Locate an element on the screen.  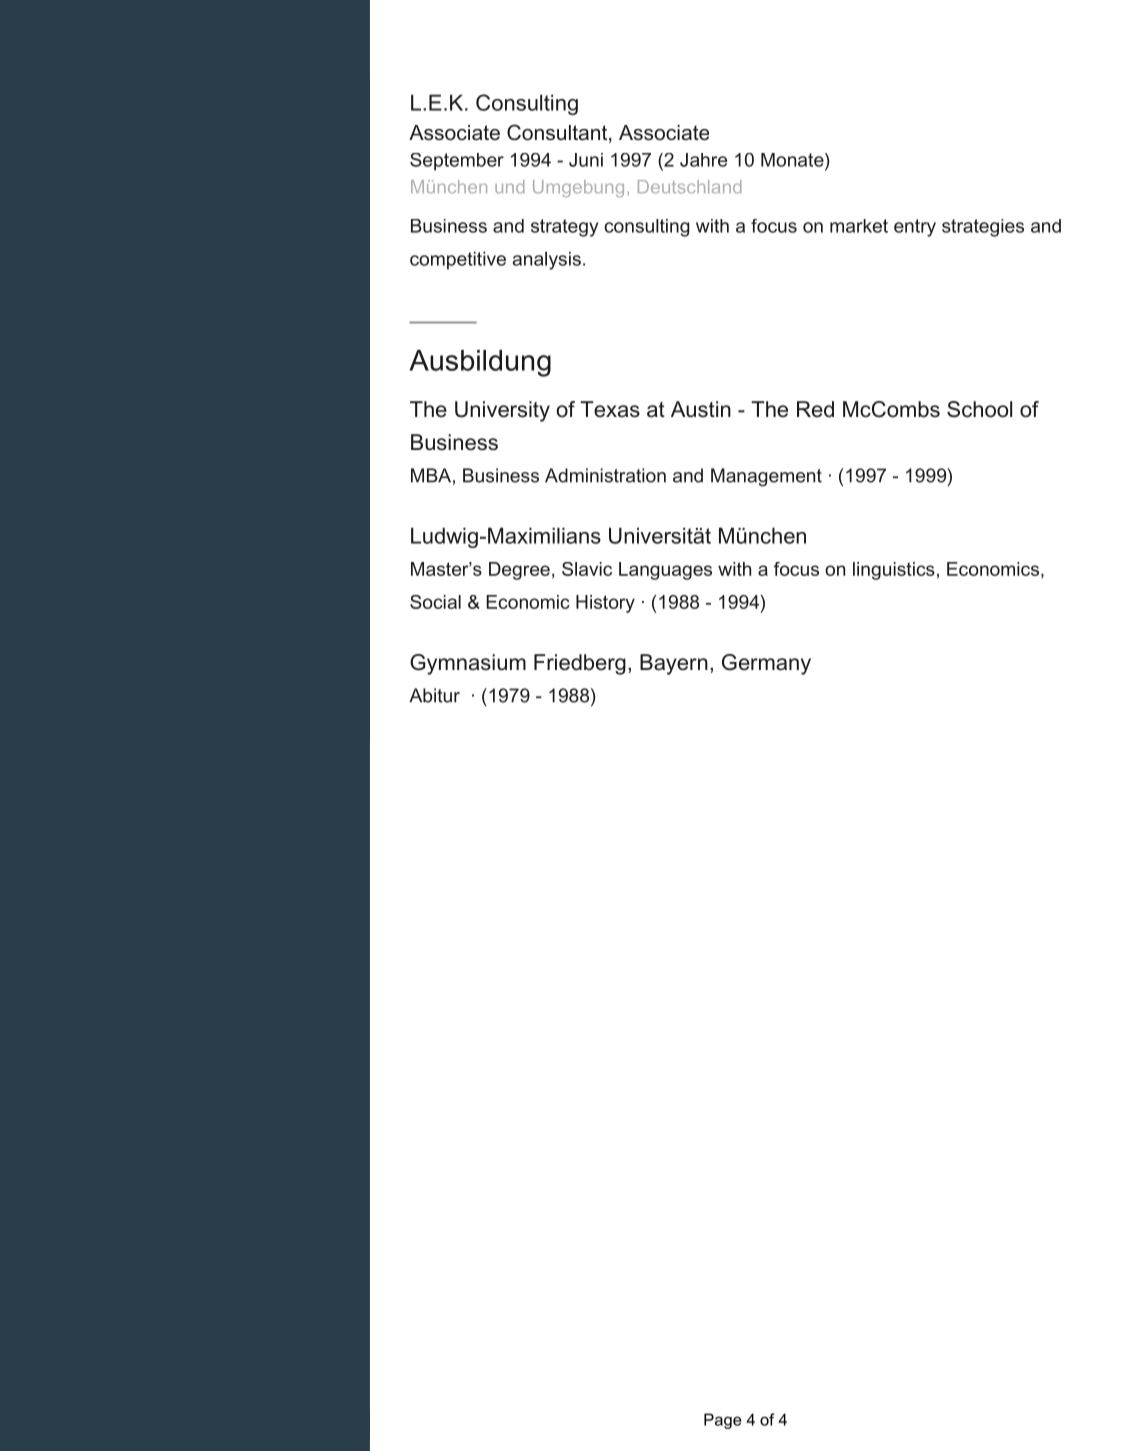
entry is located at coordinates (915, 228).
